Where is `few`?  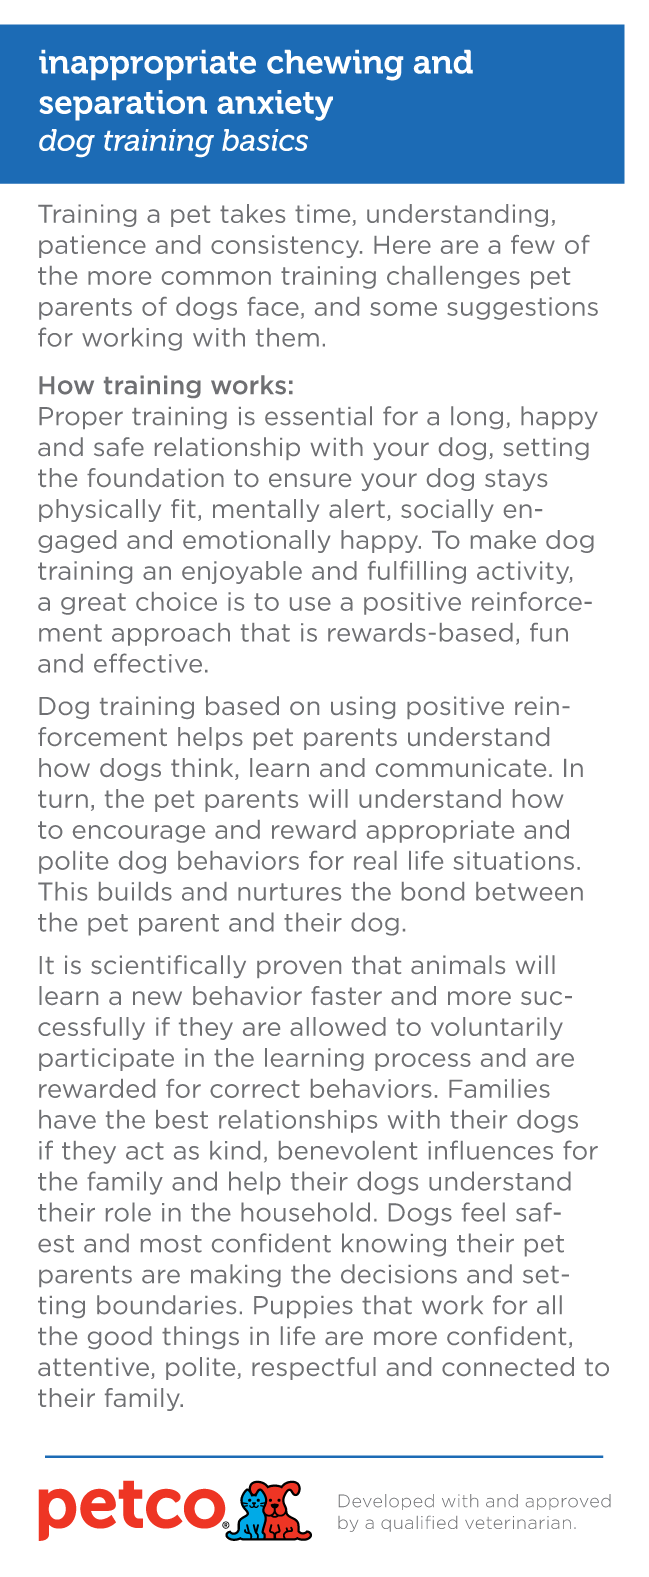 few is located at coordinates (533, 244).
